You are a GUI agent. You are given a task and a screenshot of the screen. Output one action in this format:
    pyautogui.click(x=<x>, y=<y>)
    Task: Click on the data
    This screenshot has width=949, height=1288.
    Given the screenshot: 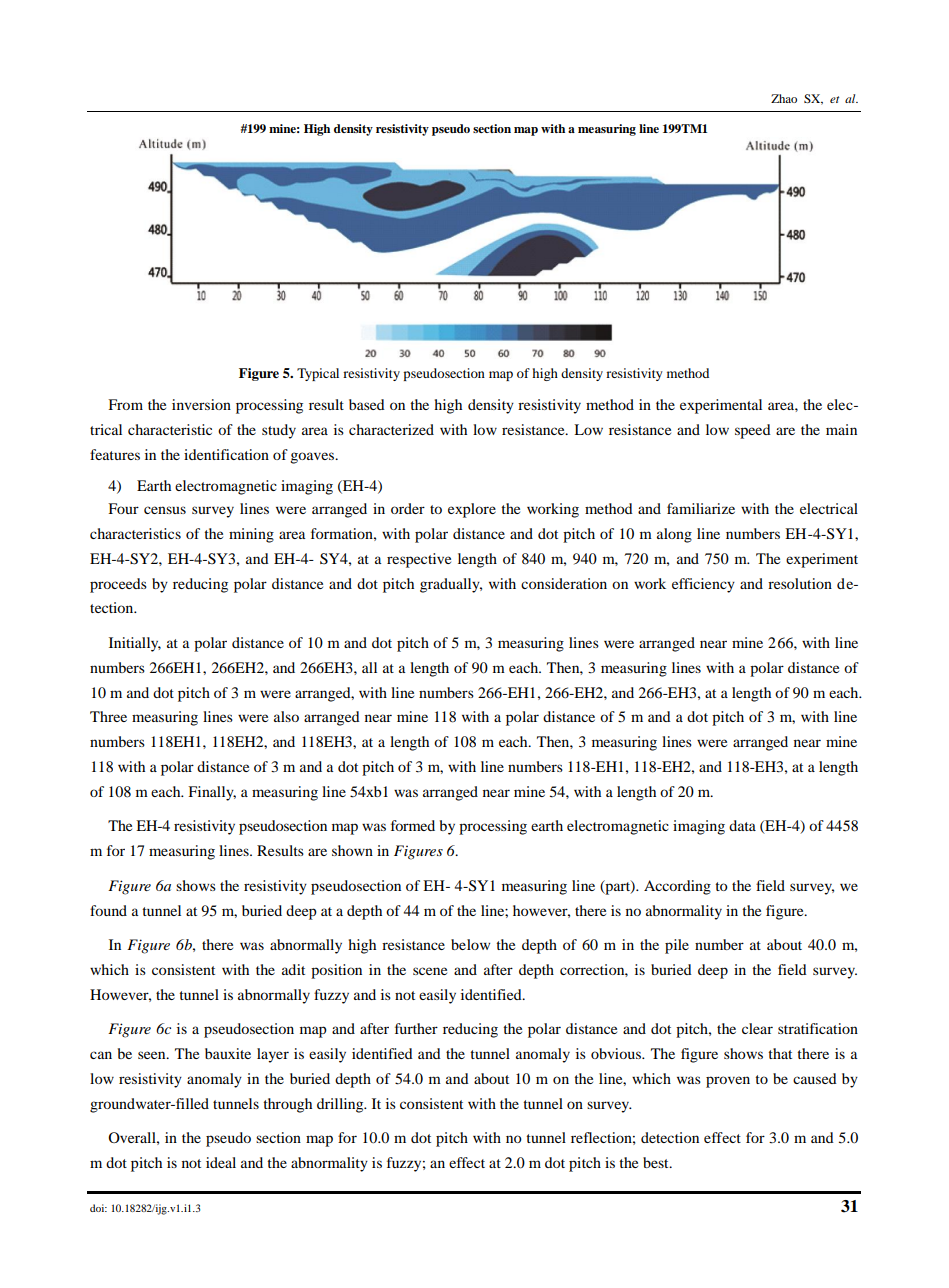 What is the action you would take?
    pyautogui.click(x=742, y=825)
